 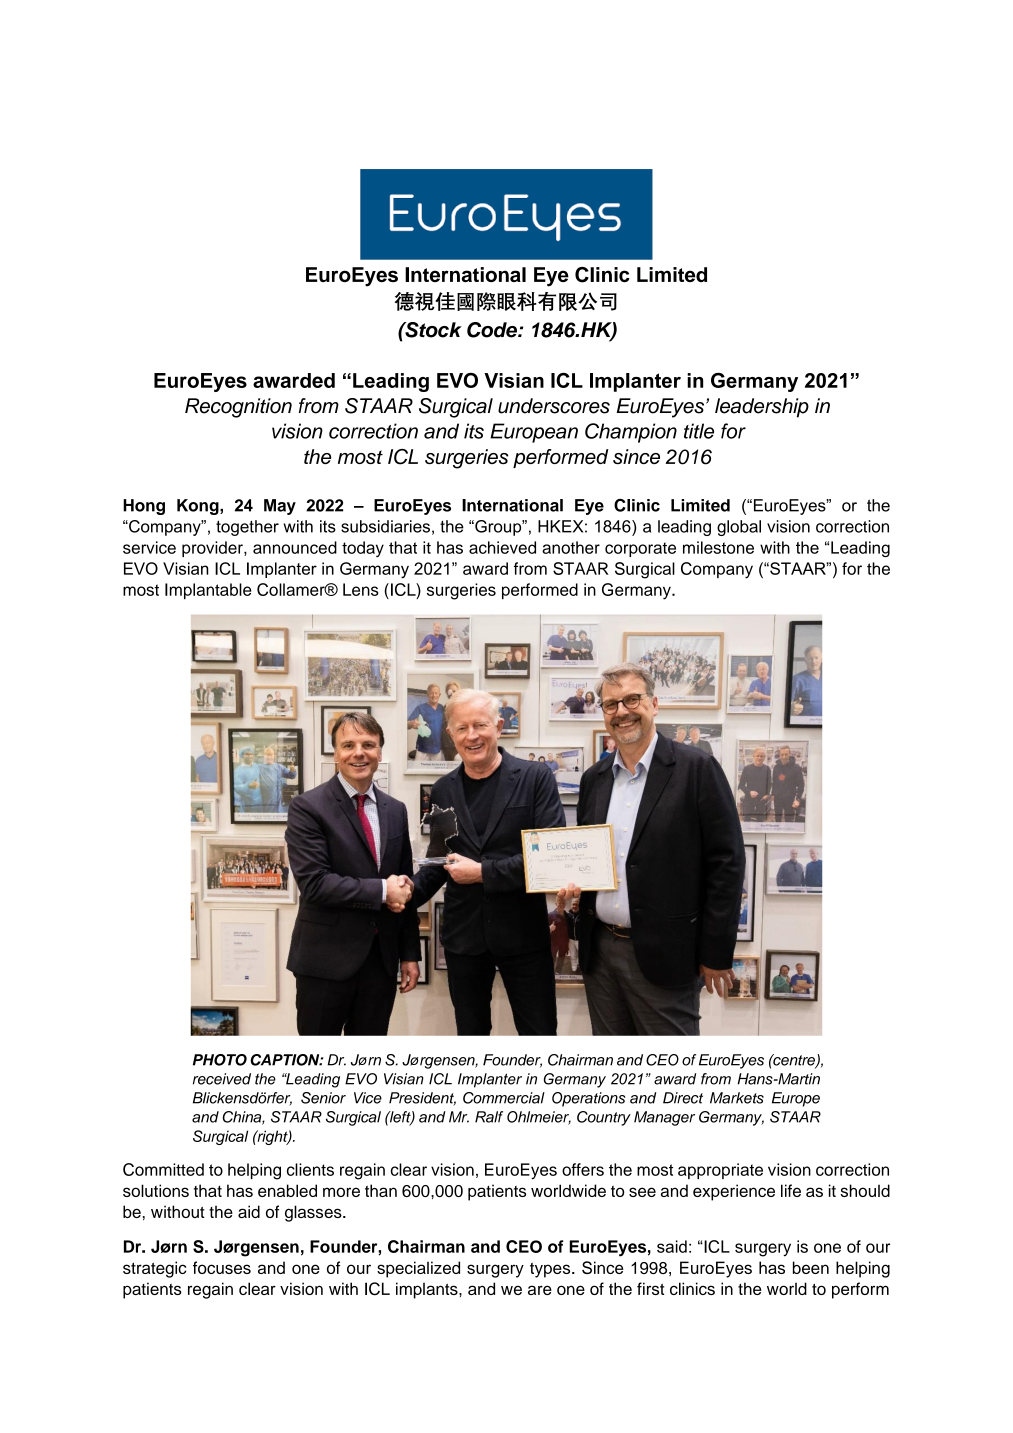 I want to click on Code, so click(x=493, y=330).
